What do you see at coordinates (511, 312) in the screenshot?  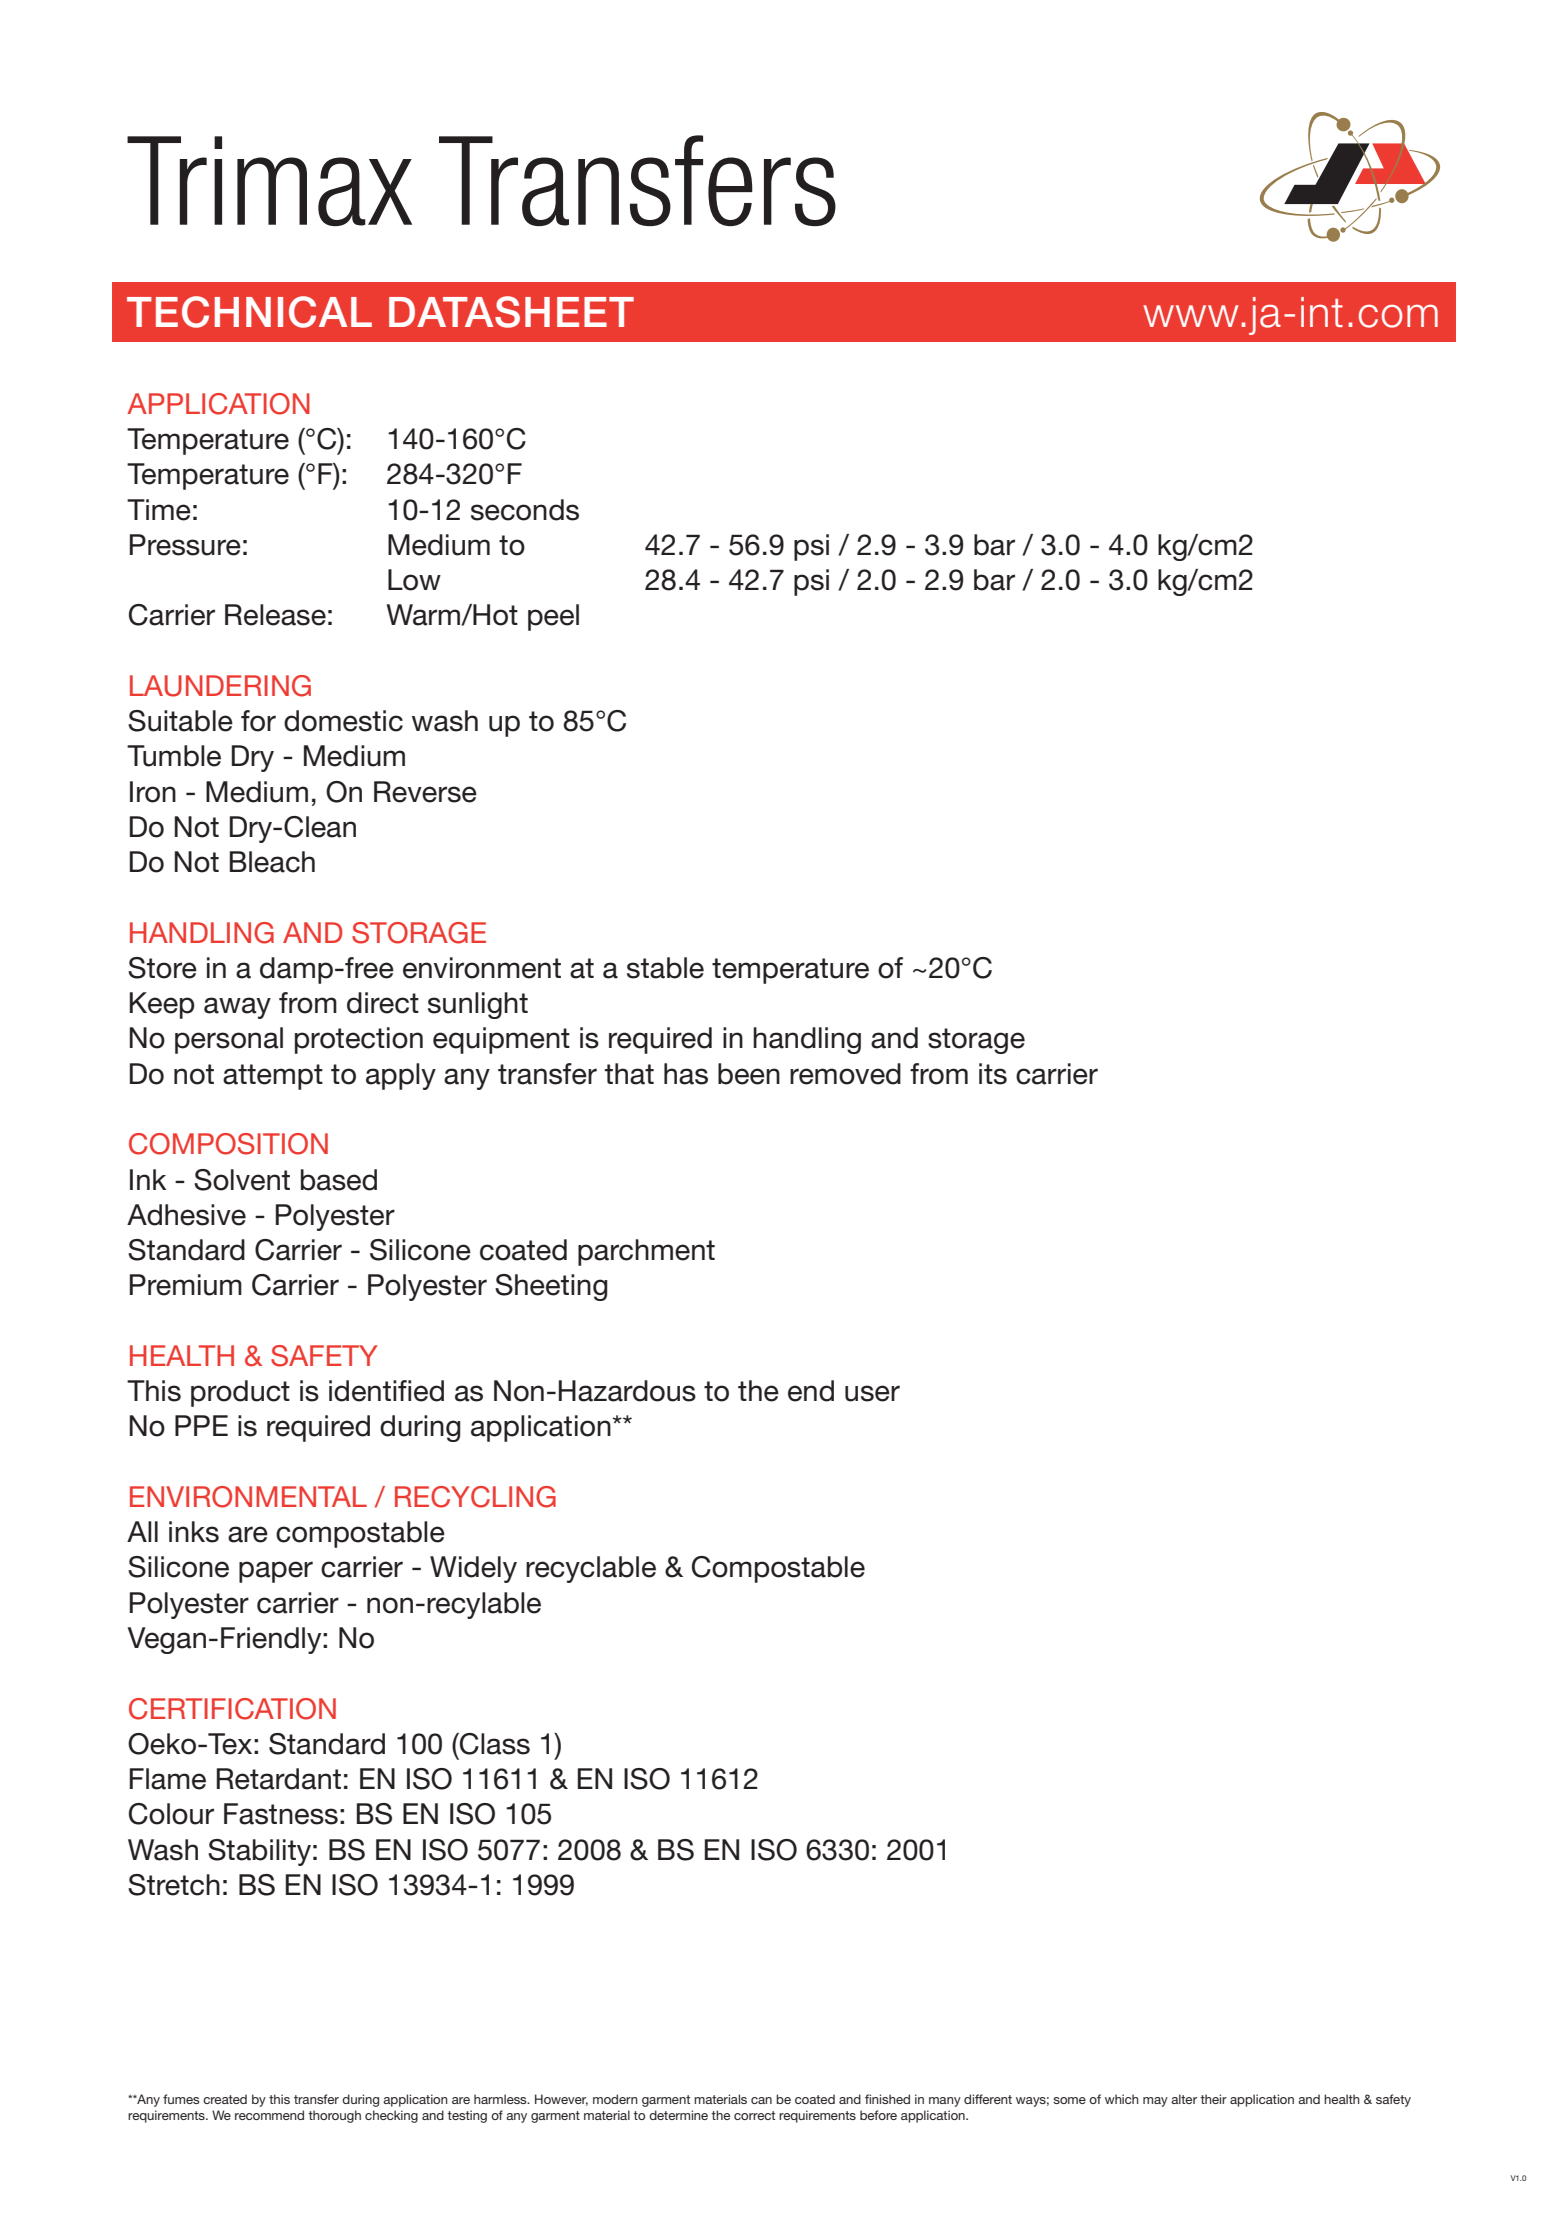 I see `DATASHEET` at bounding box center [511, 312].
